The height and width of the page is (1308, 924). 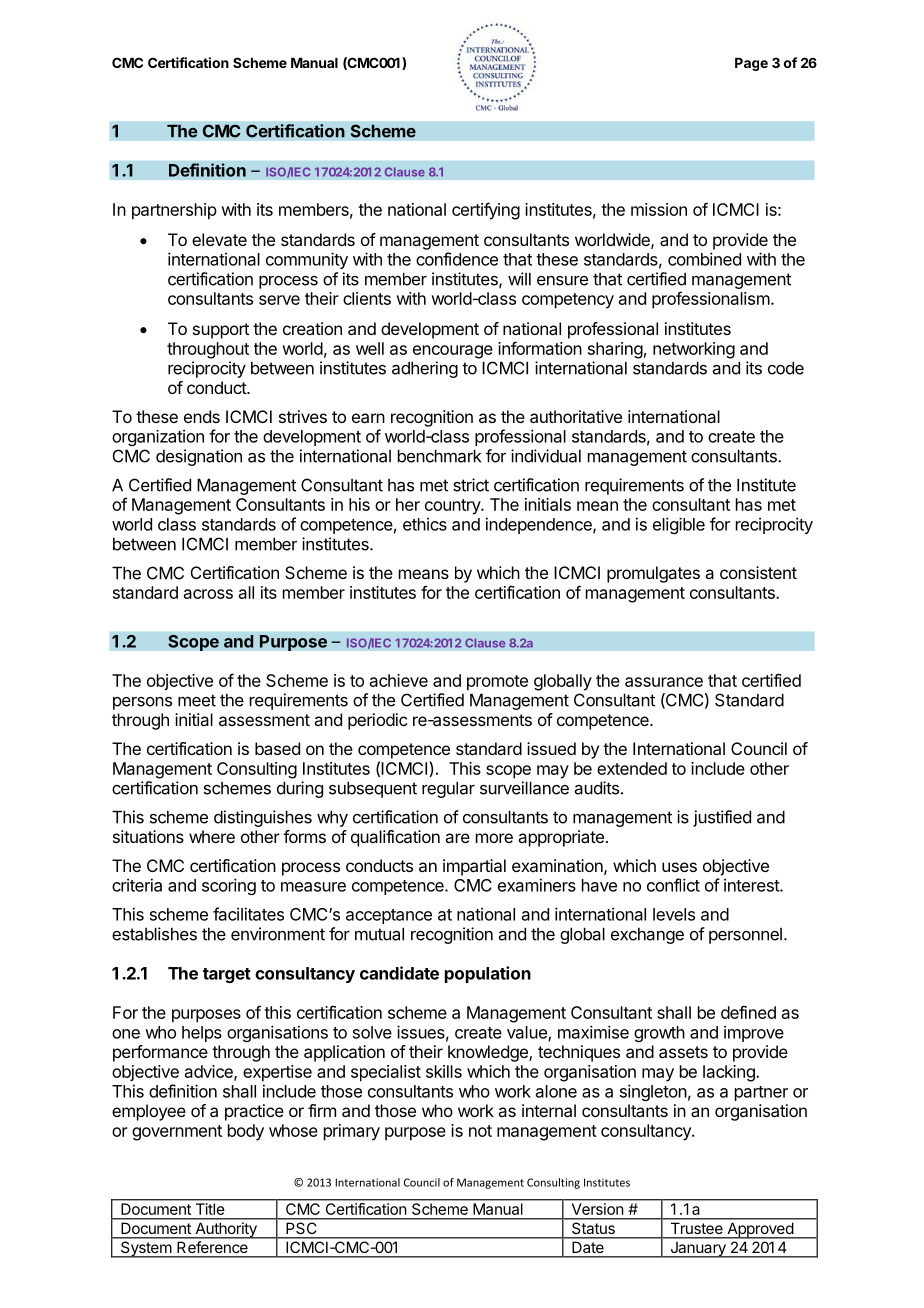 I want to click on consistent, so click(x=758, y=572).
